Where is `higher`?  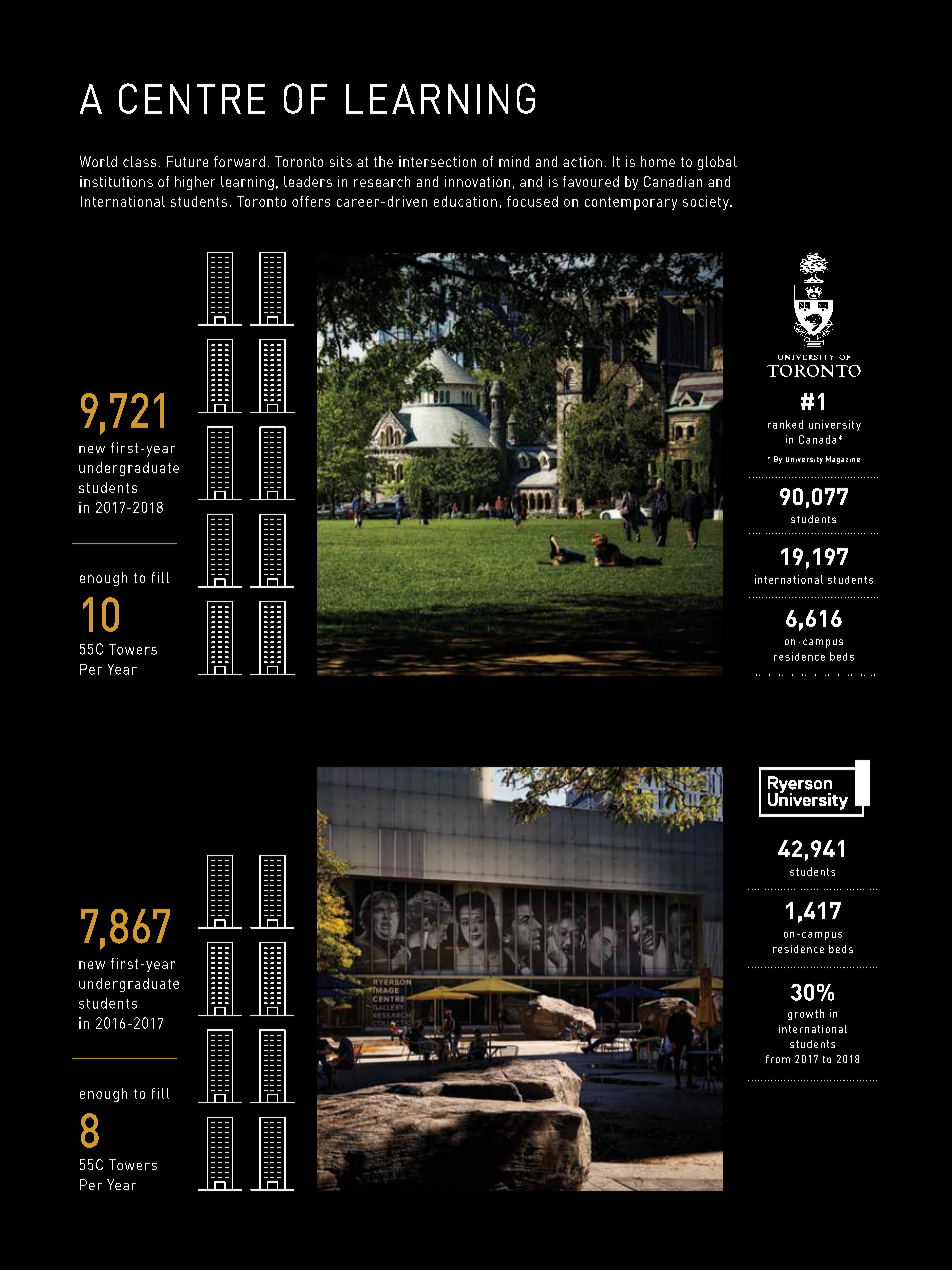 higher is located at coordinates (195, 183).
